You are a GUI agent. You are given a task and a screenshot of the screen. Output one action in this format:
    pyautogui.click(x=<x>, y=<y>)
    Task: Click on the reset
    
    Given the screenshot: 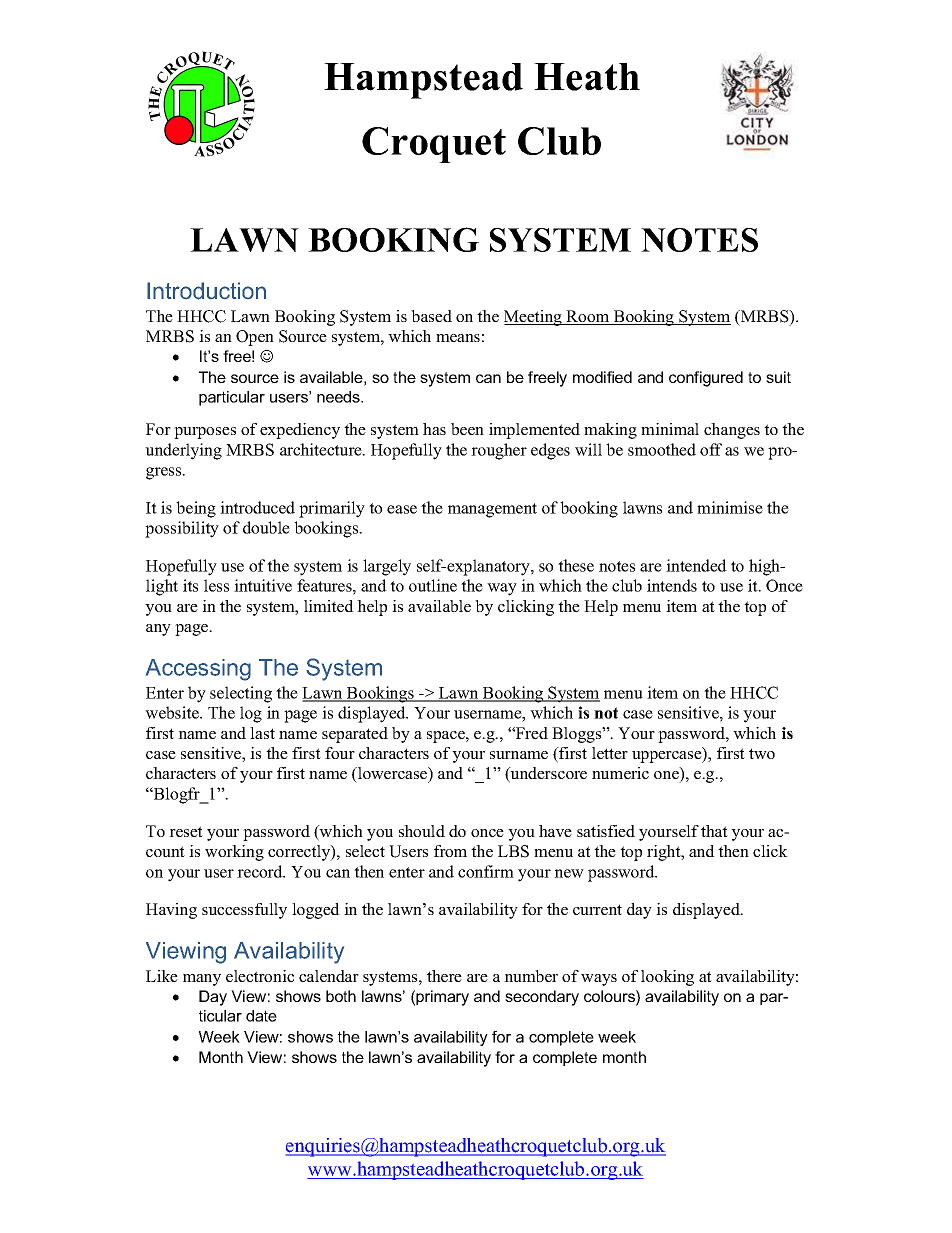 What is the action you would take?
    pyautogui.click(x=186, y=831)
